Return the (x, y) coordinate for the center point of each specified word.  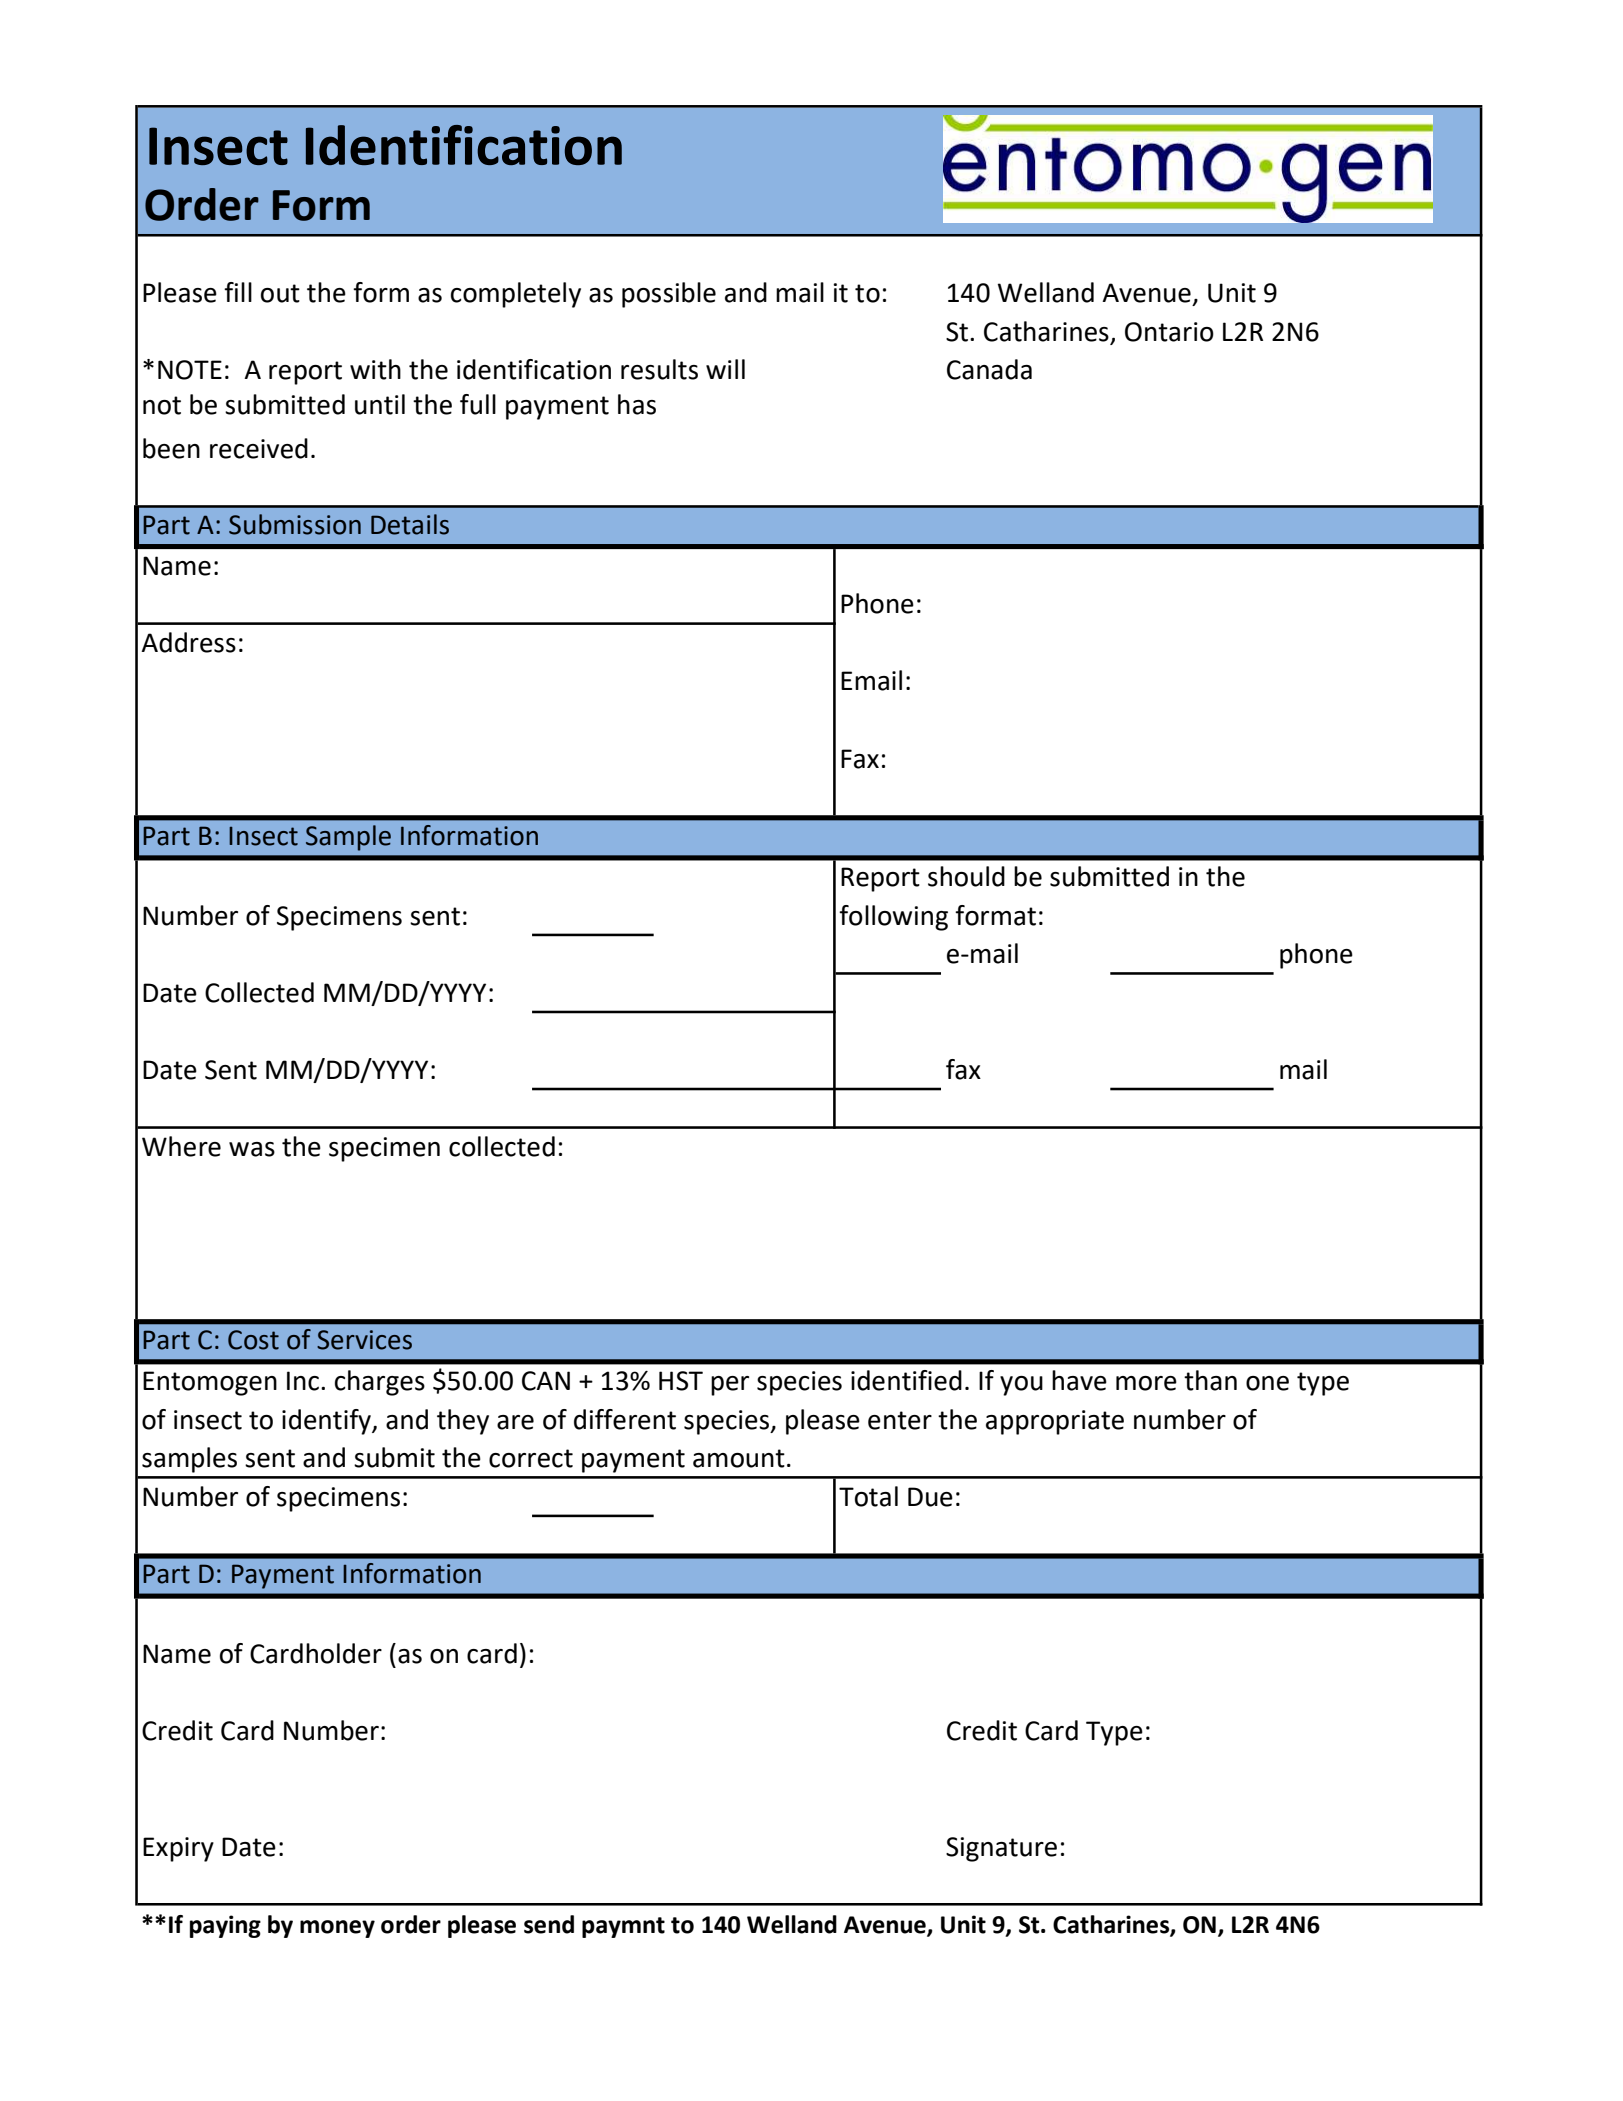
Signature (1001, 1849)
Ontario (1169, 332)
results (659, 369)
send (549, 1924)
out (280, 293)
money (337, 1929)
